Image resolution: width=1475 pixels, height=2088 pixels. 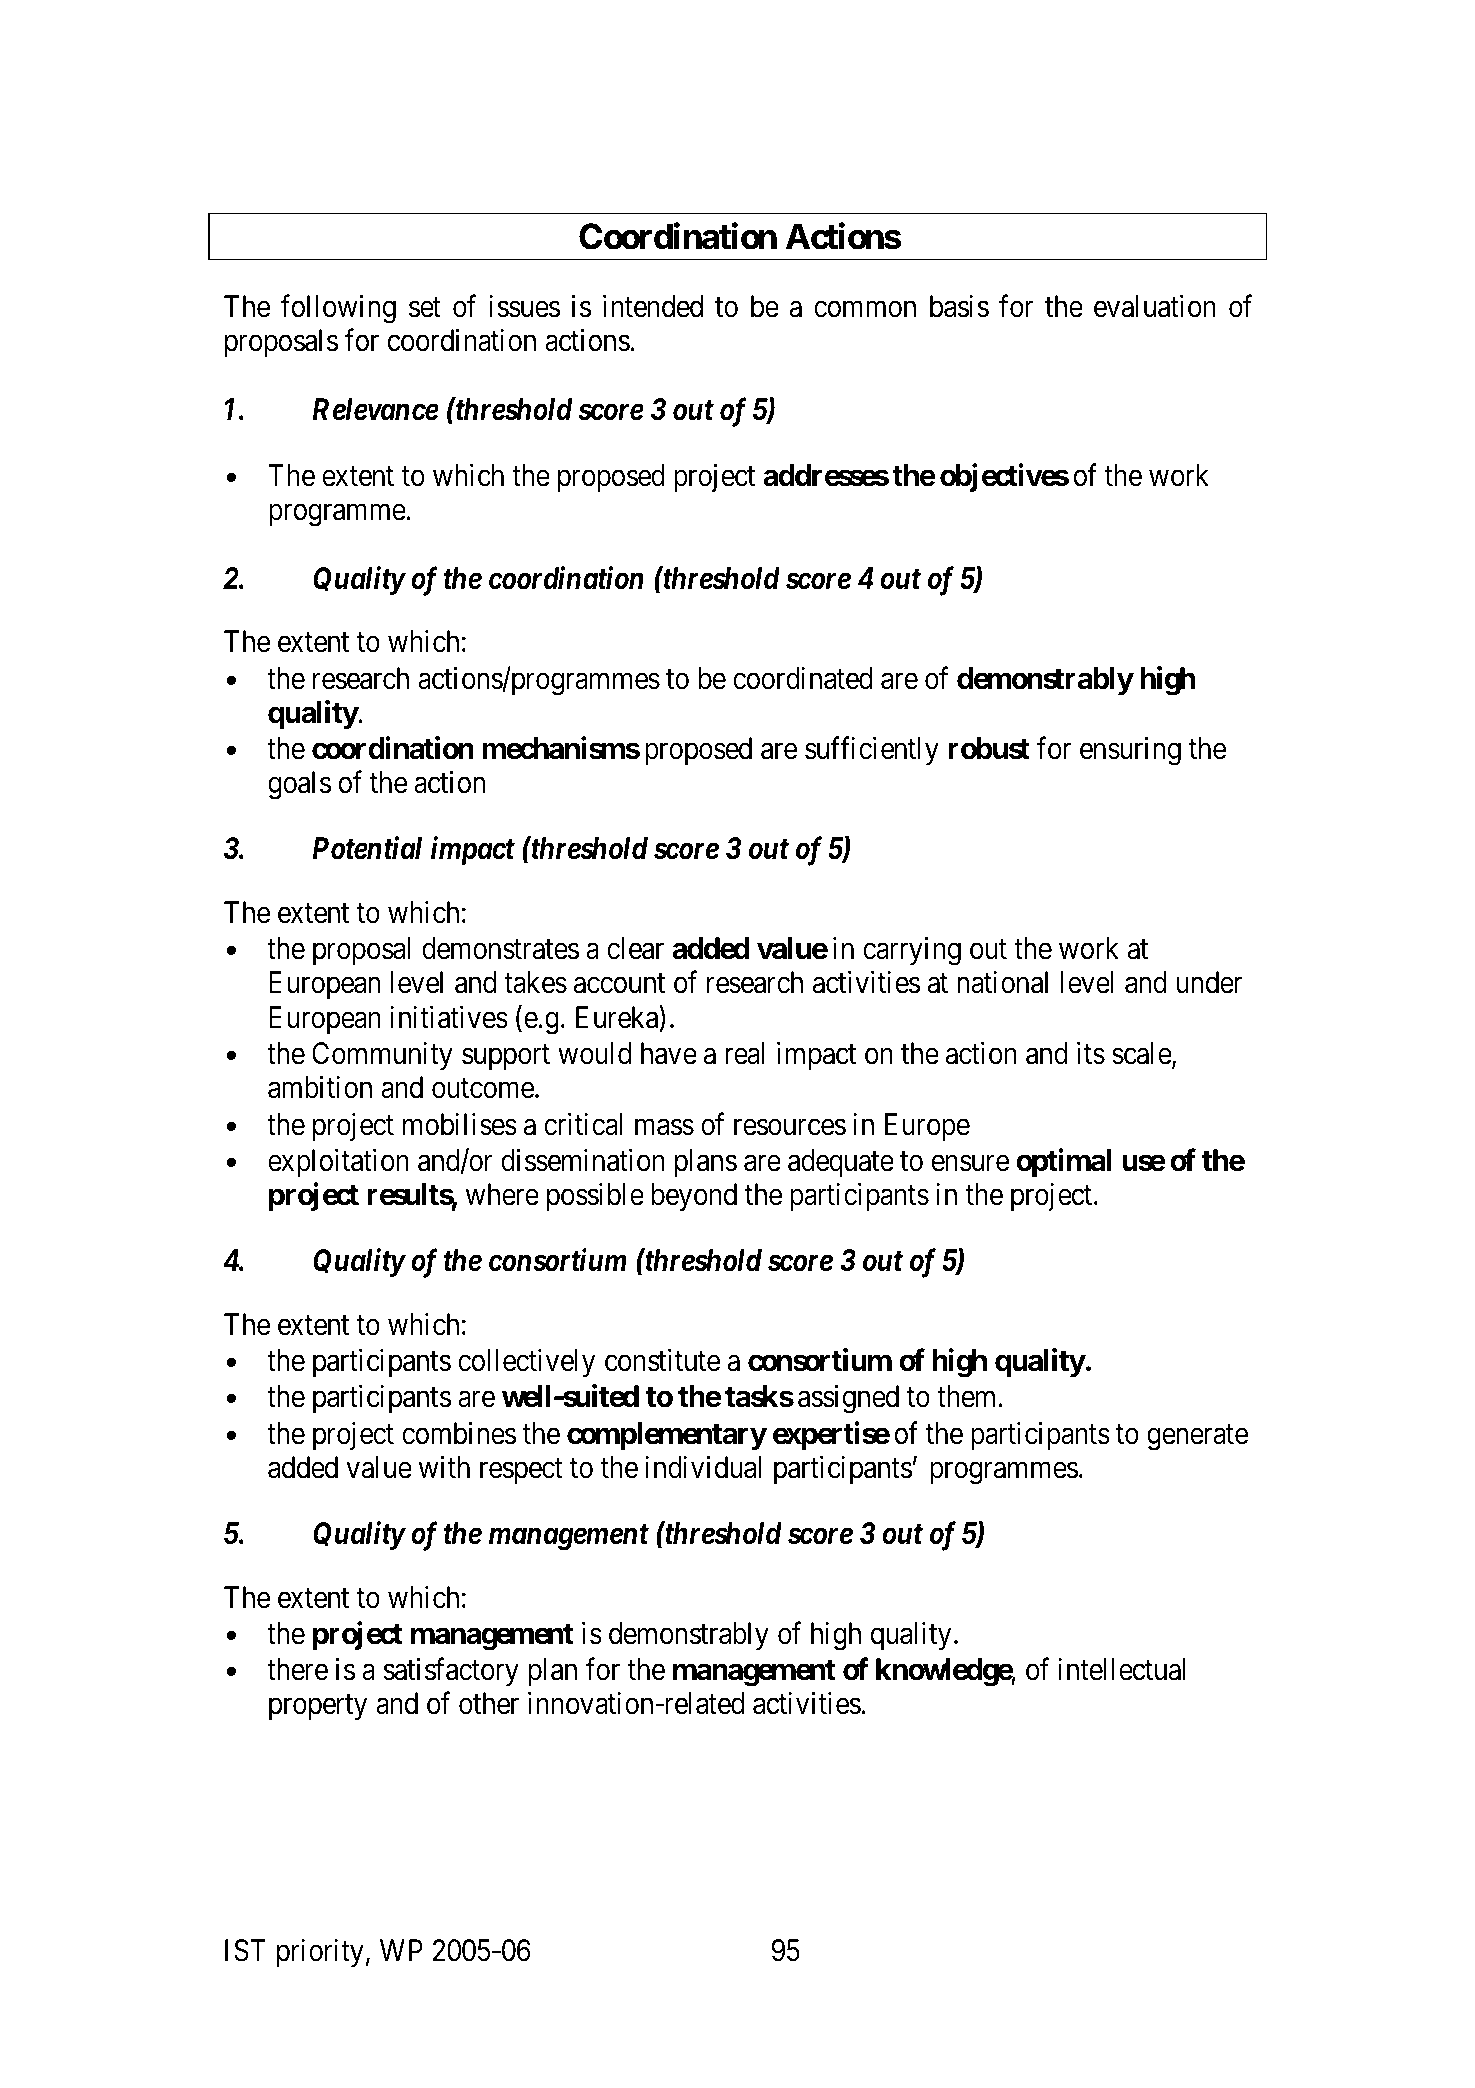 I want to click on intended, so click(x=653, y=306).
